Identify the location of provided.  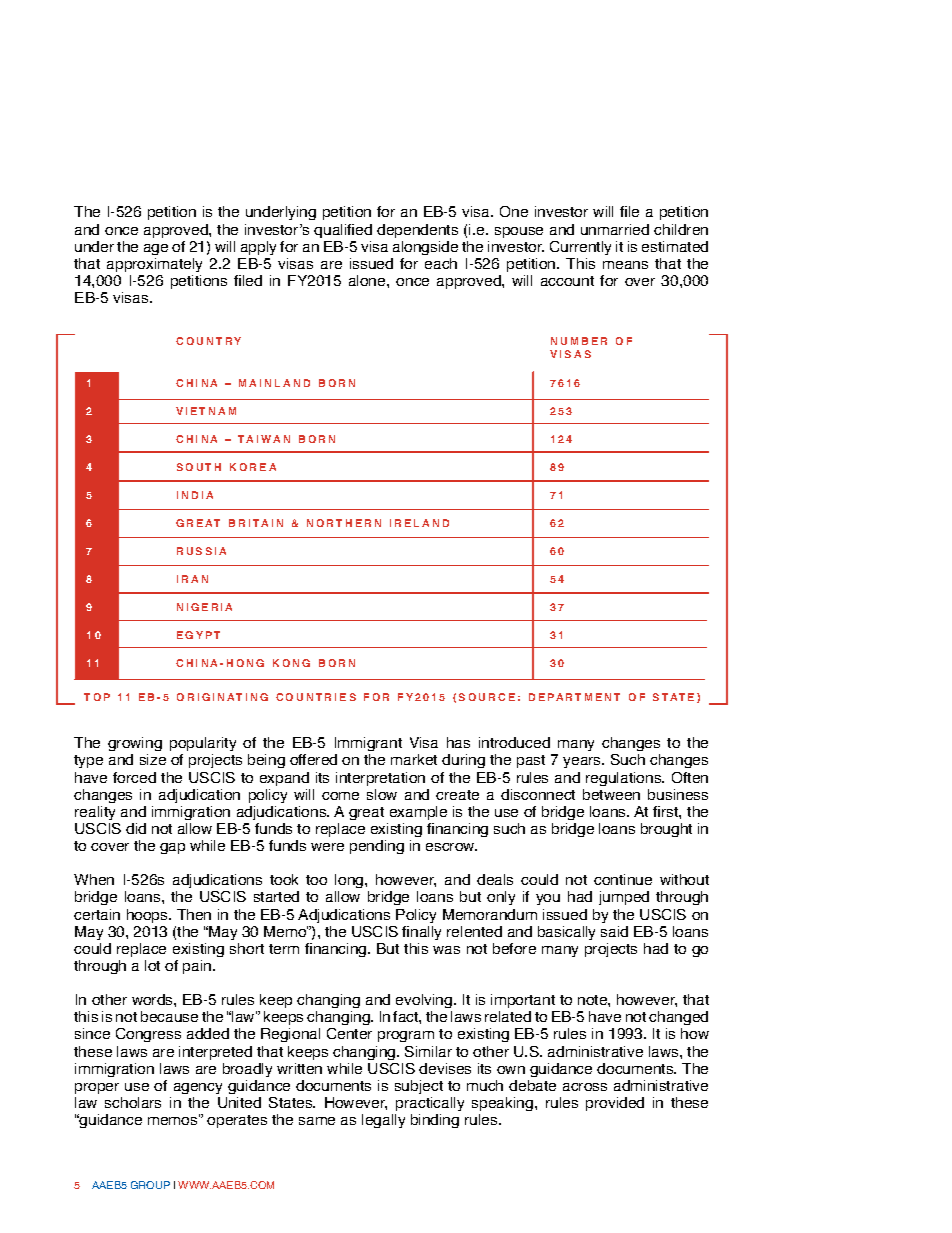
(615, 1104).
